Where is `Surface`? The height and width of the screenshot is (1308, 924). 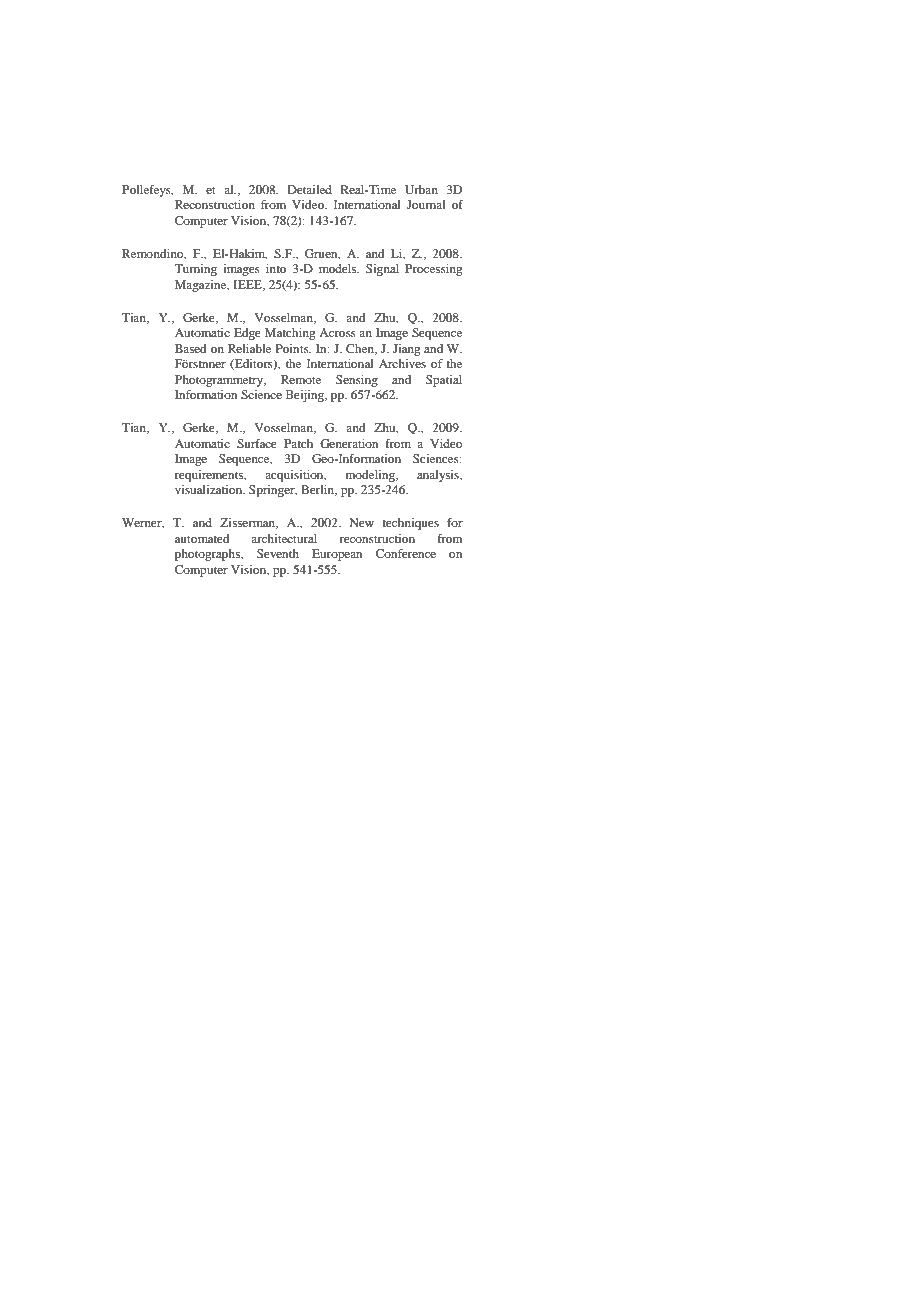 Surface is located at coordinates (257, 443).
